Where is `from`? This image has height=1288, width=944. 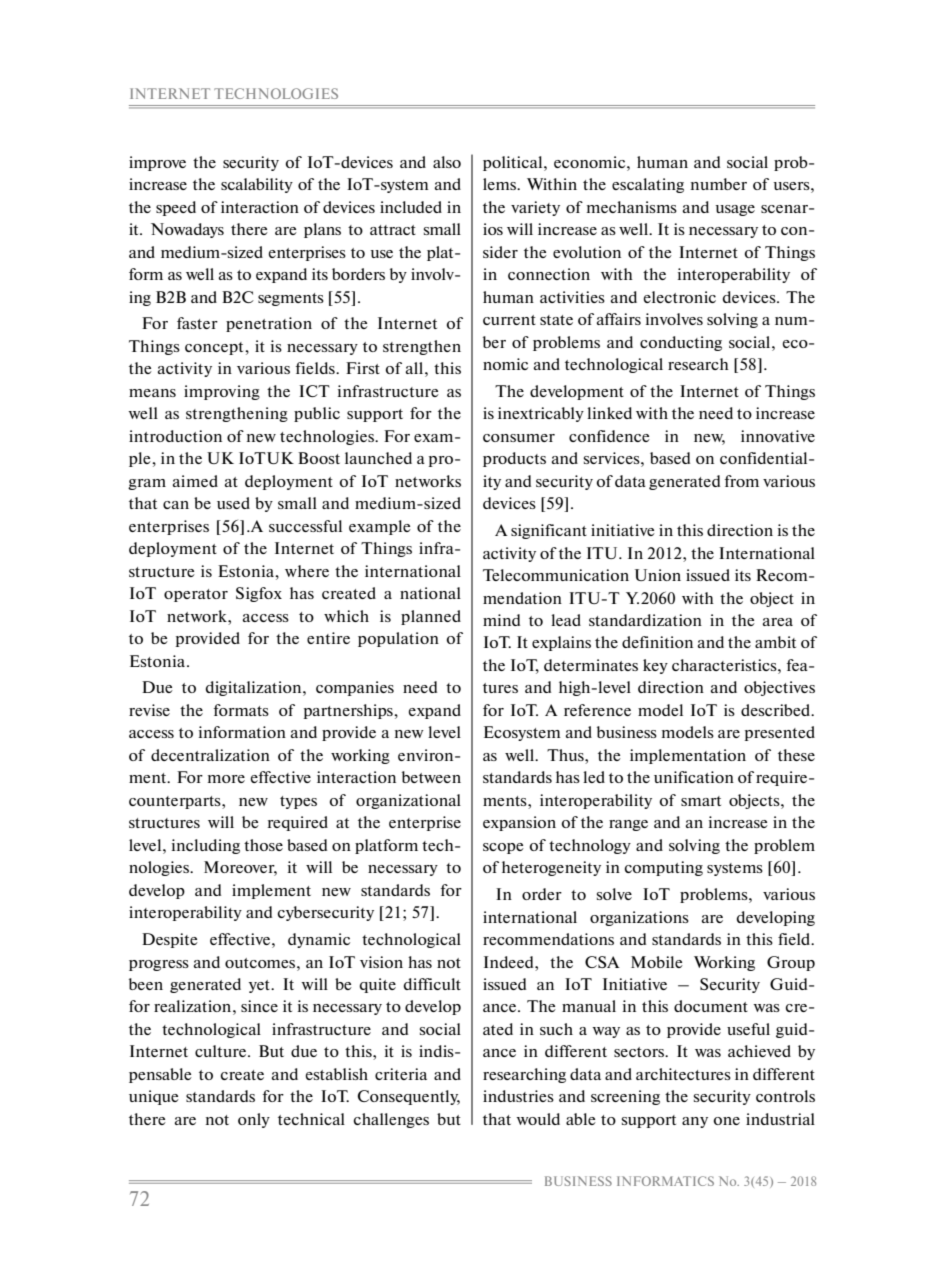
from is located at coordinates (742, 481).
